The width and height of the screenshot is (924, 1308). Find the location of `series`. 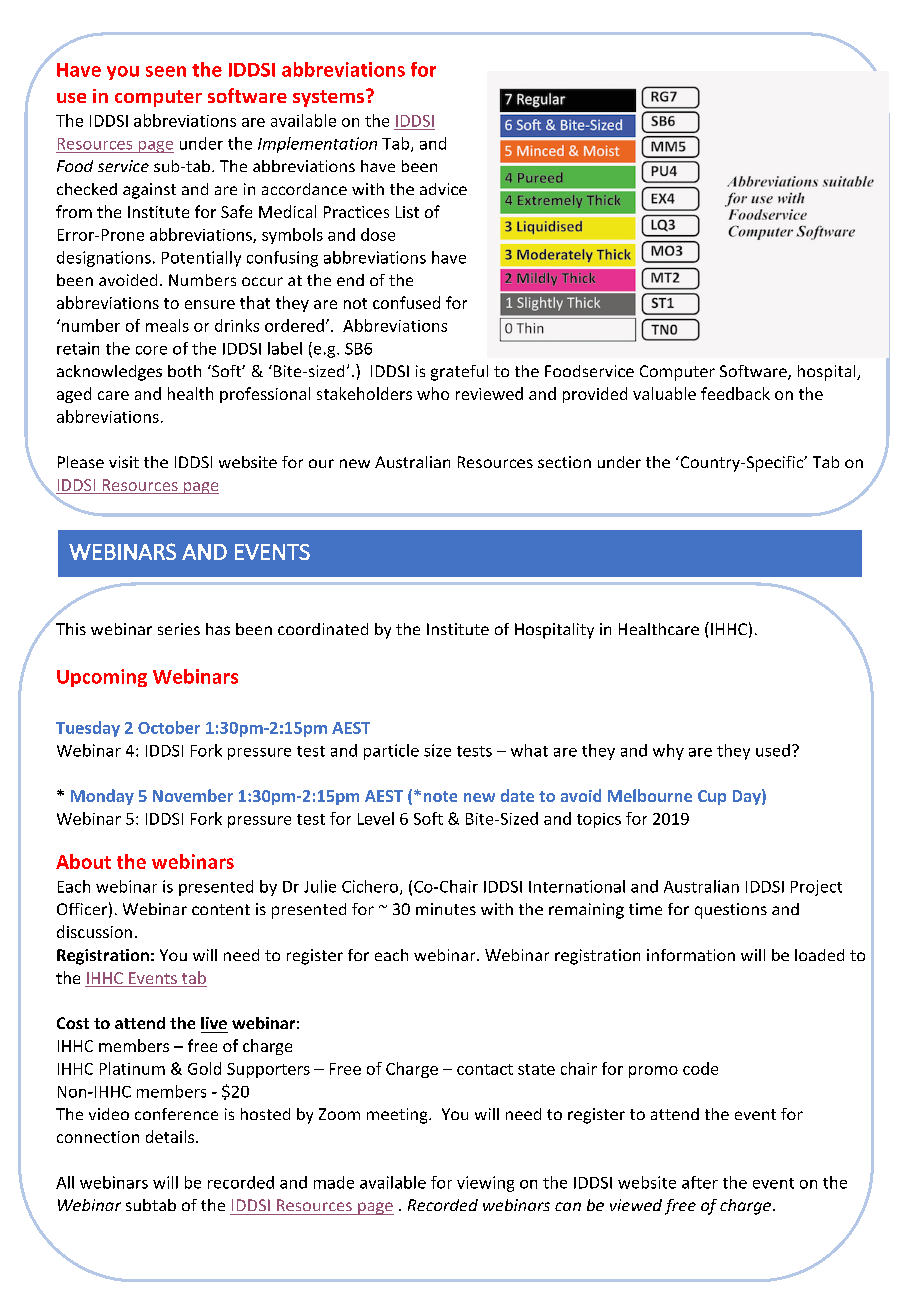

series is located at coordinates (179, 629).
